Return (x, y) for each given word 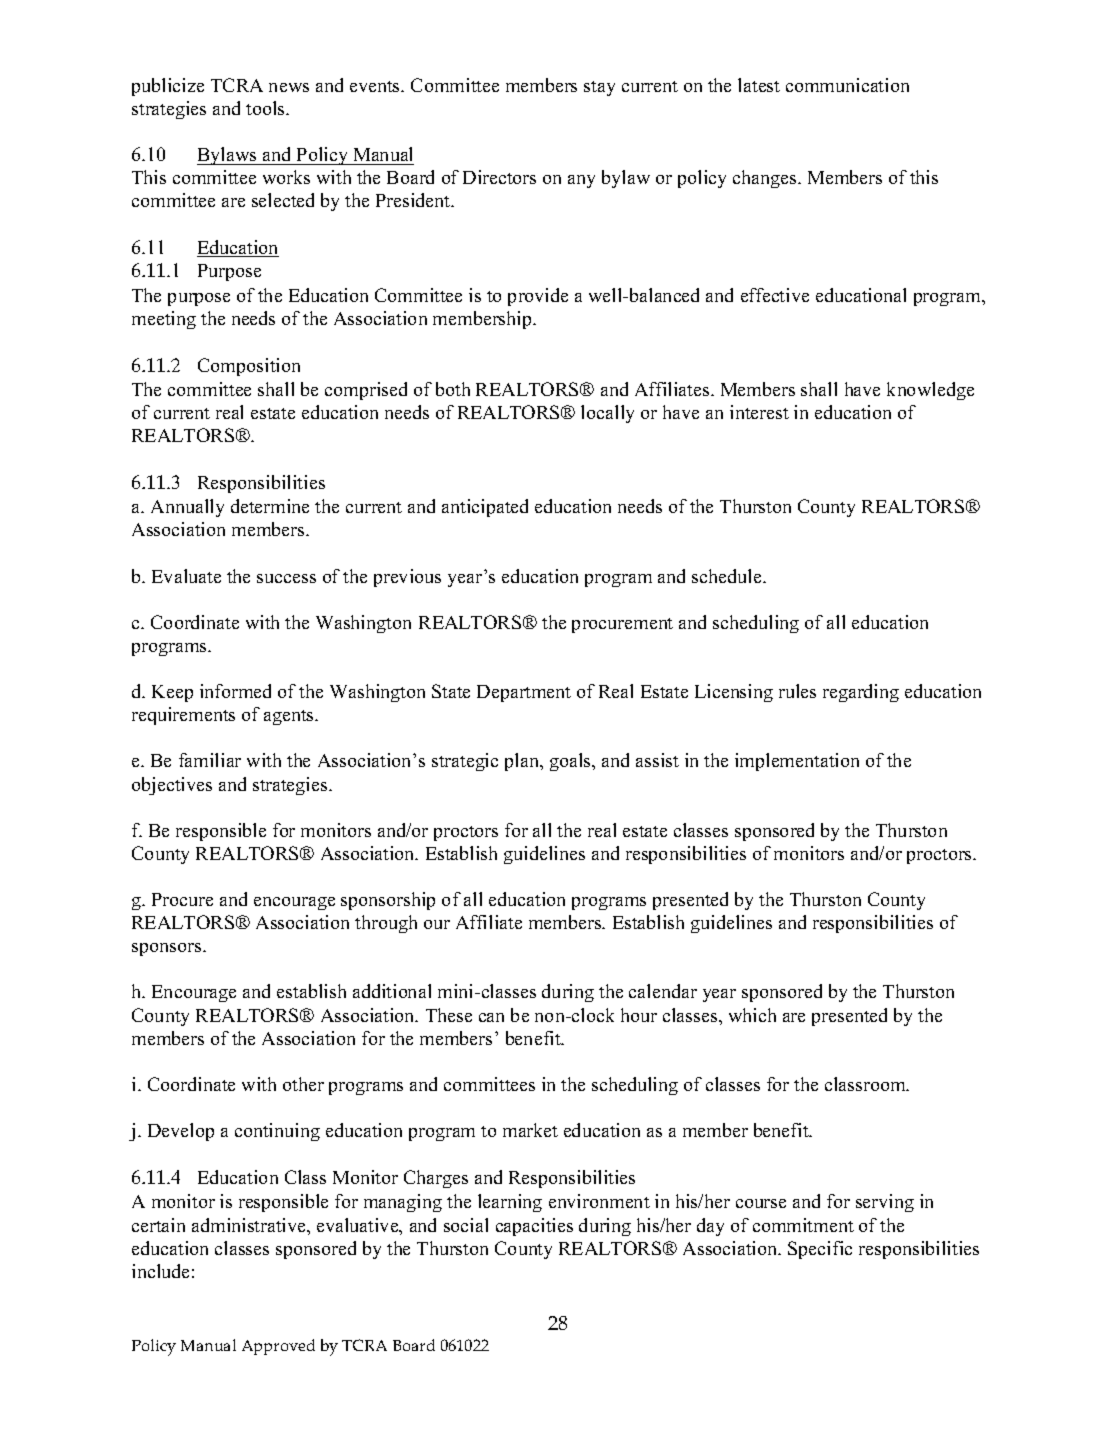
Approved (278, 1347)
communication (847, 85)
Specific (820, 1250)
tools (267, 108)
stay (599, 88)
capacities (534, 1227)
